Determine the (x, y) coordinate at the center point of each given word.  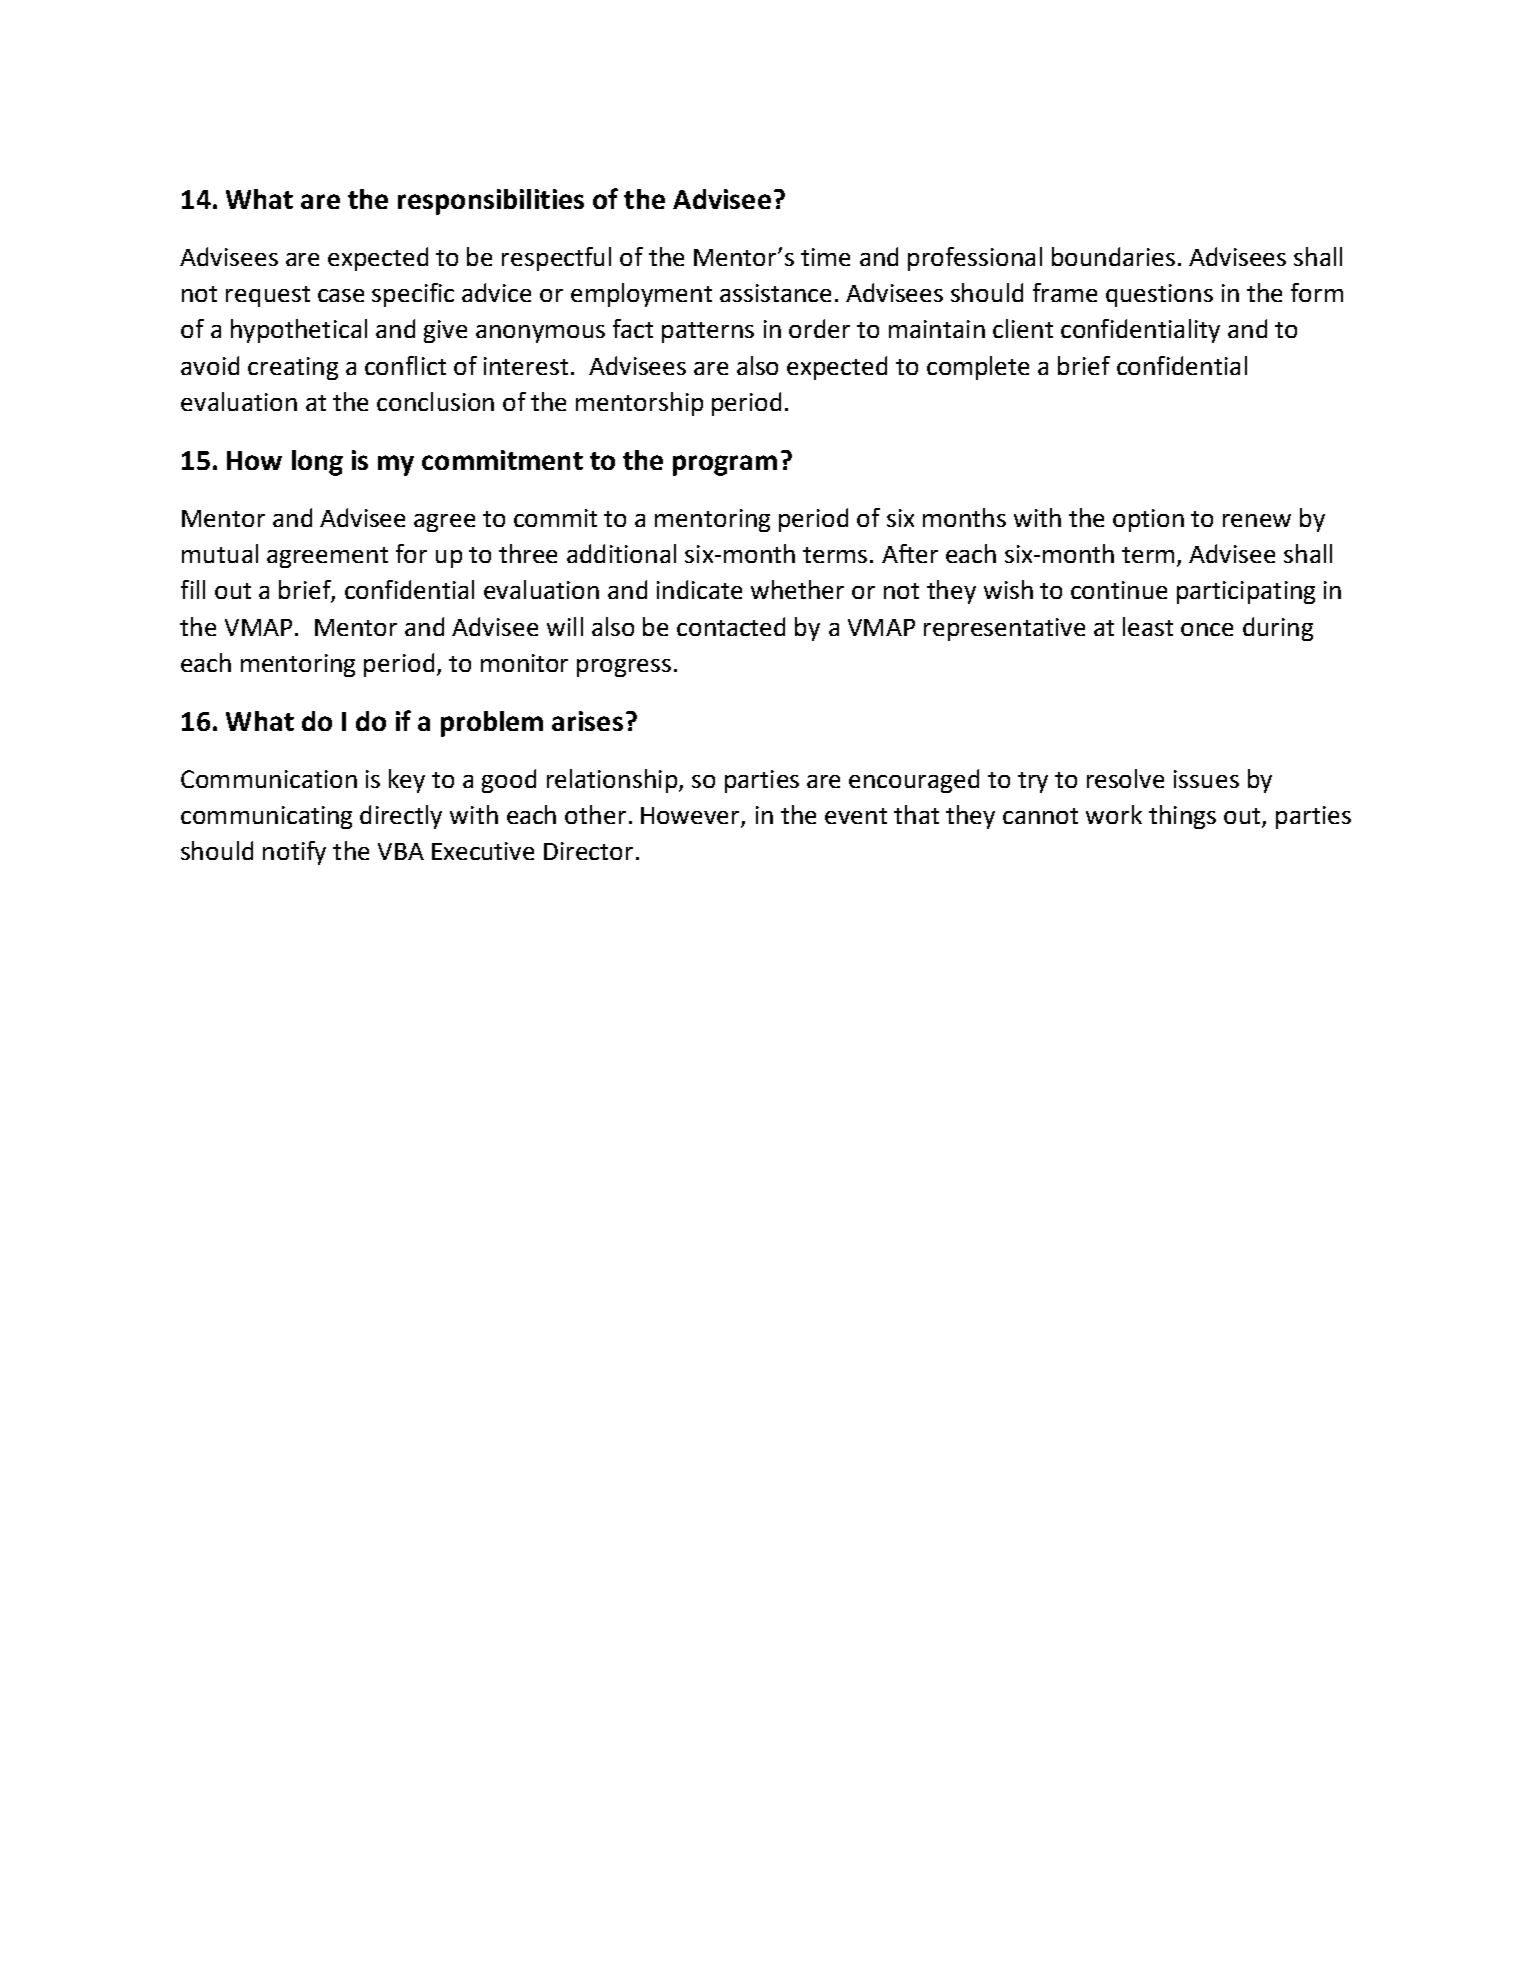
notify (294, 853)
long (317, 463)
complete (978, 368)
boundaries (1113, 256)
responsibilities (491, 202)
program (725, 465)
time (825, 257)
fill (193, 589)
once (1207, 629)
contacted (731, 626)
